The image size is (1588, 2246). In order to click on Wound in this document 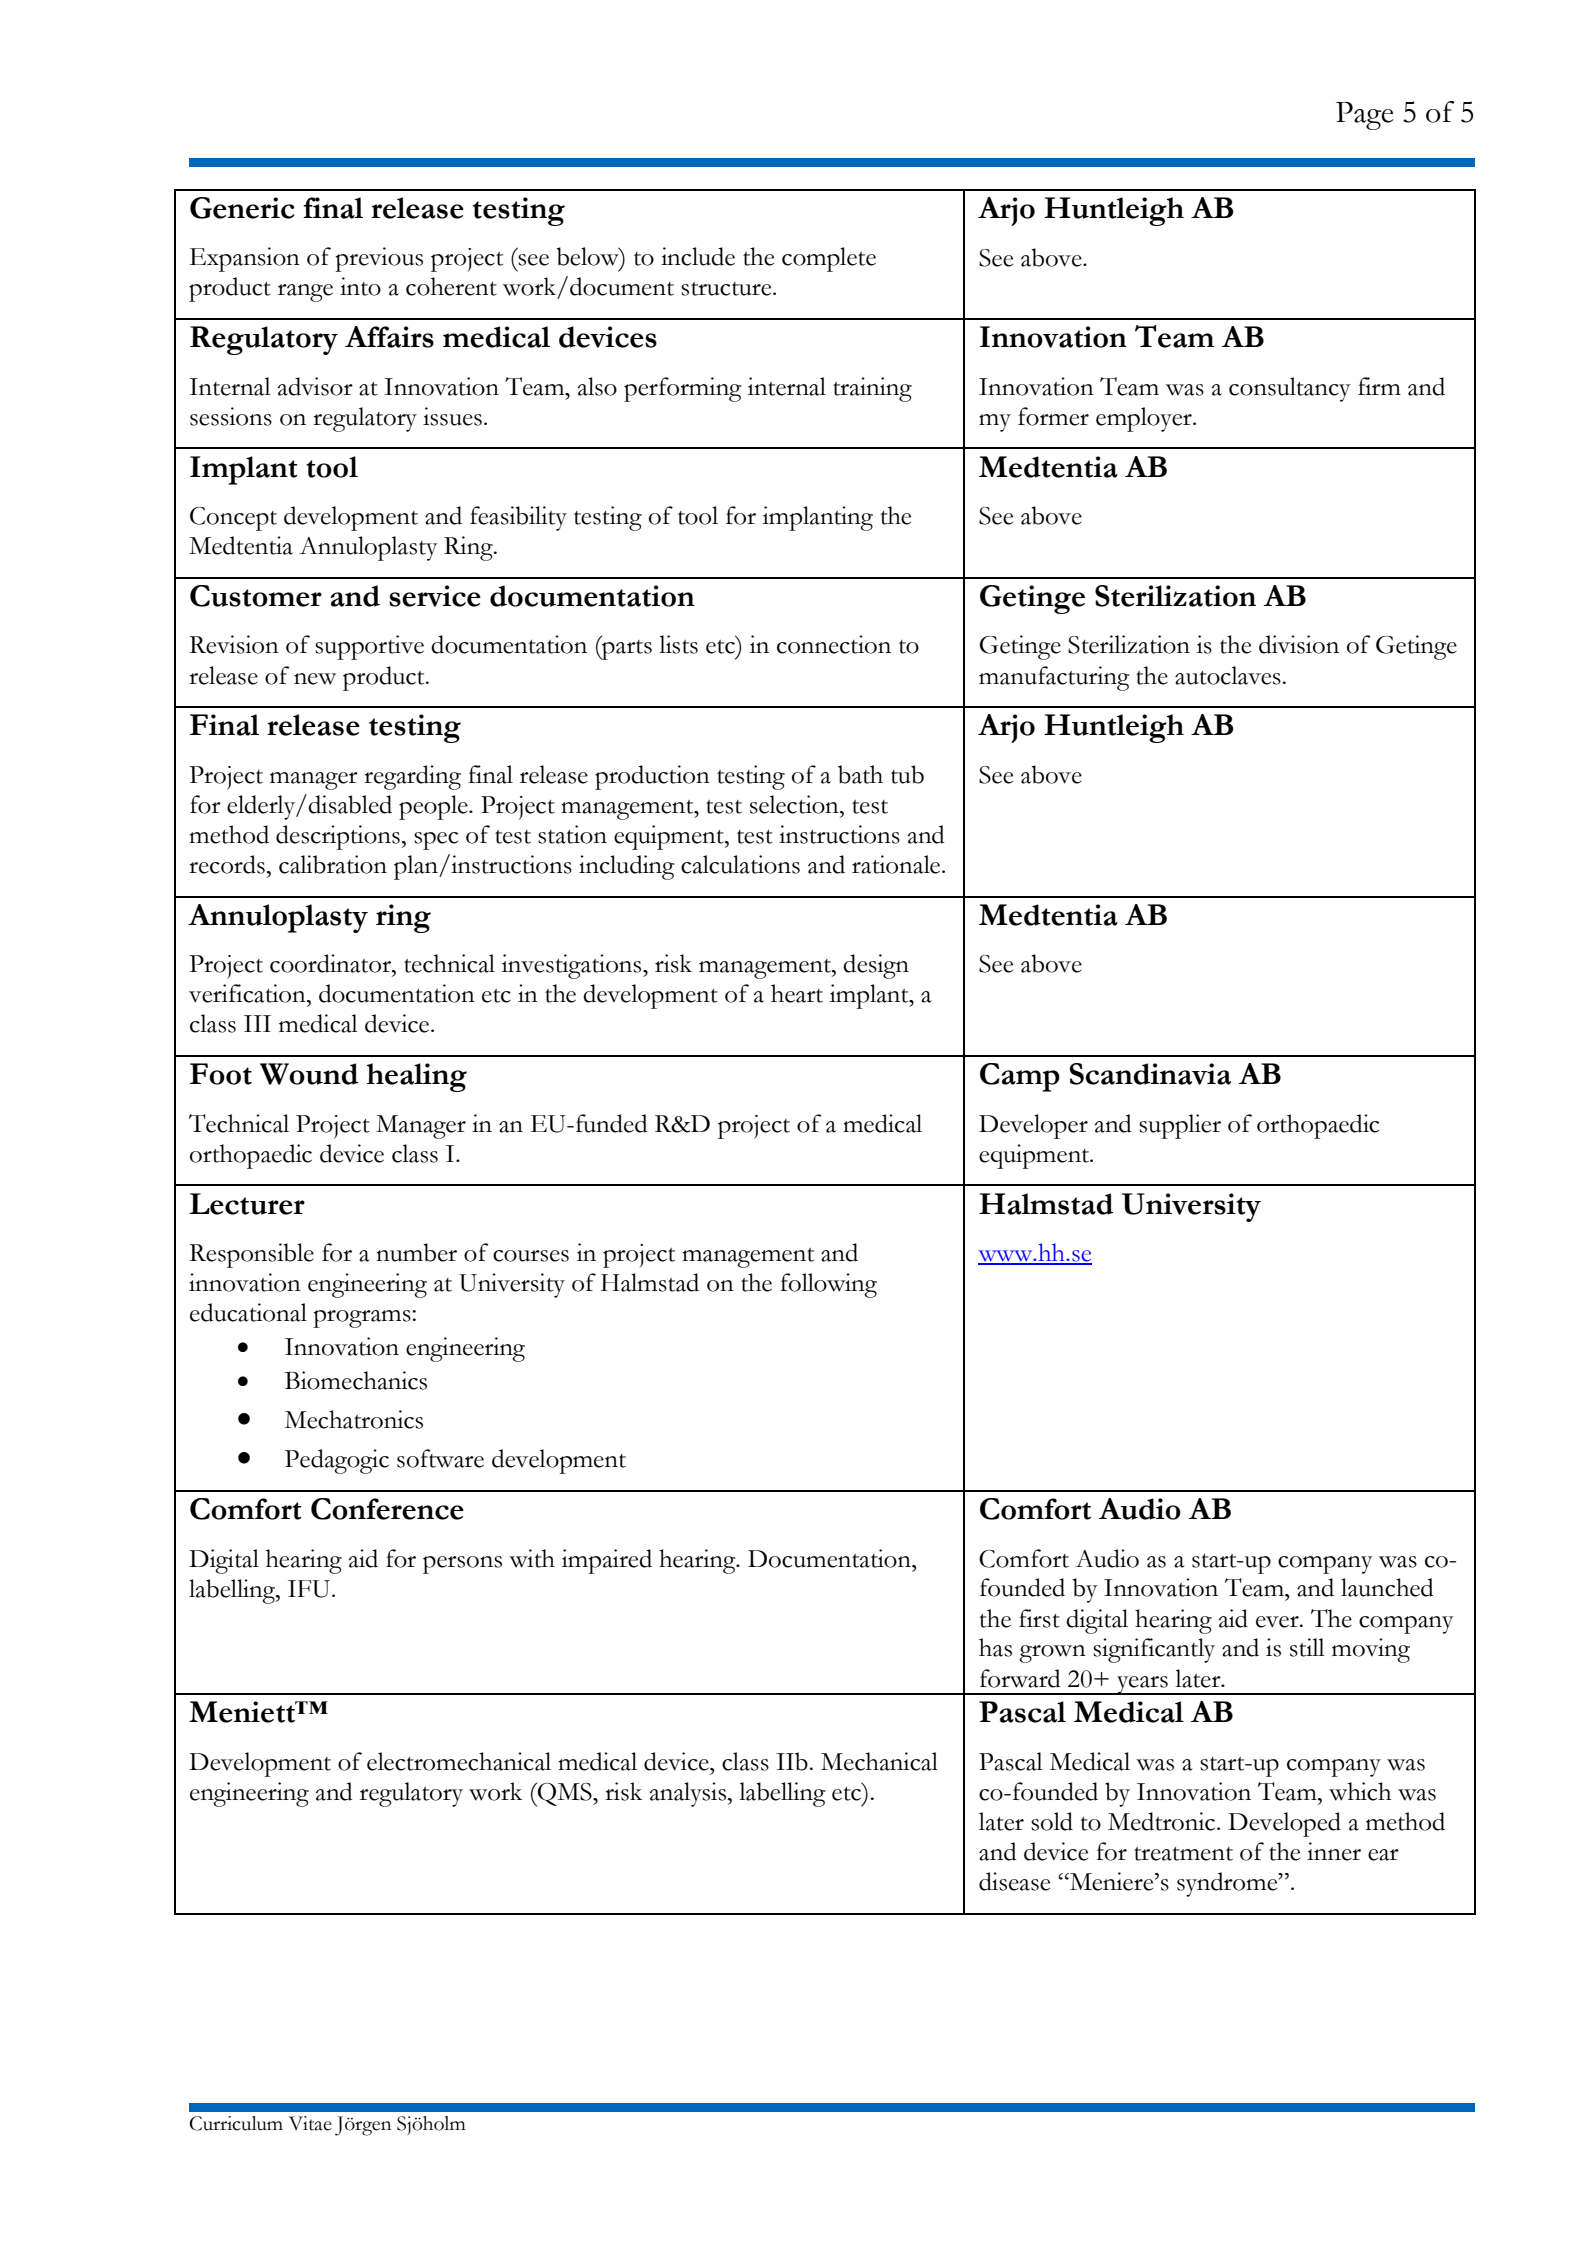, I will do `click(309, 1074)`.
